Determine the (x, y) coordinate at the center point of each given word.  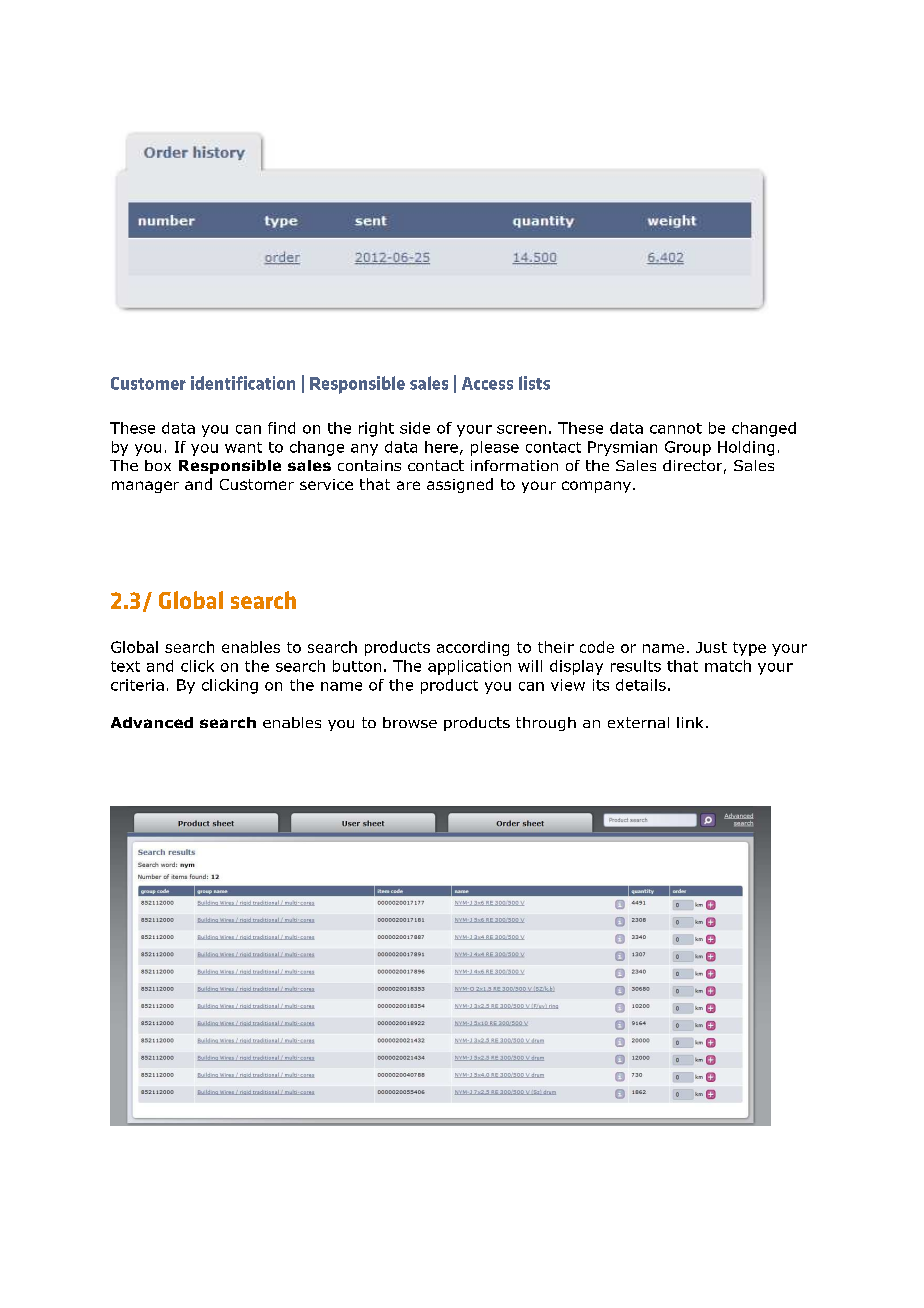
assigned (460, 485)
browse (410, 722)
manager (145, 487)
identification (243, 383)
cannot (676, 428)
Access (487, 383)
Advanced (152, 722)
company (596, 487)
